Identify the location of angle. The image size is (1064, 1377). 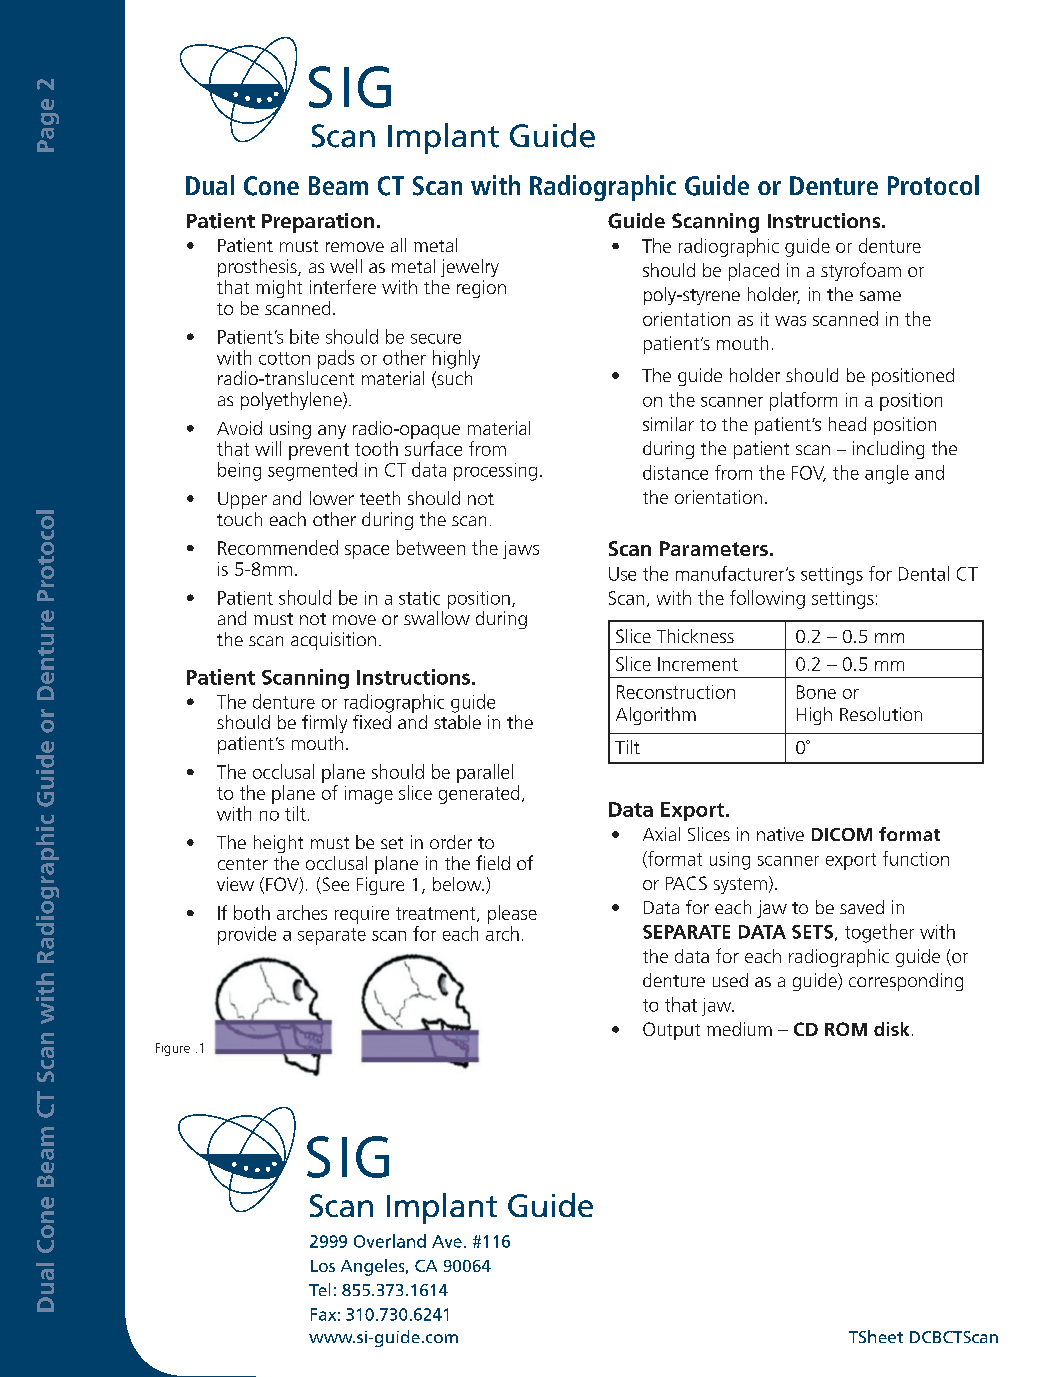
(887, 474).
